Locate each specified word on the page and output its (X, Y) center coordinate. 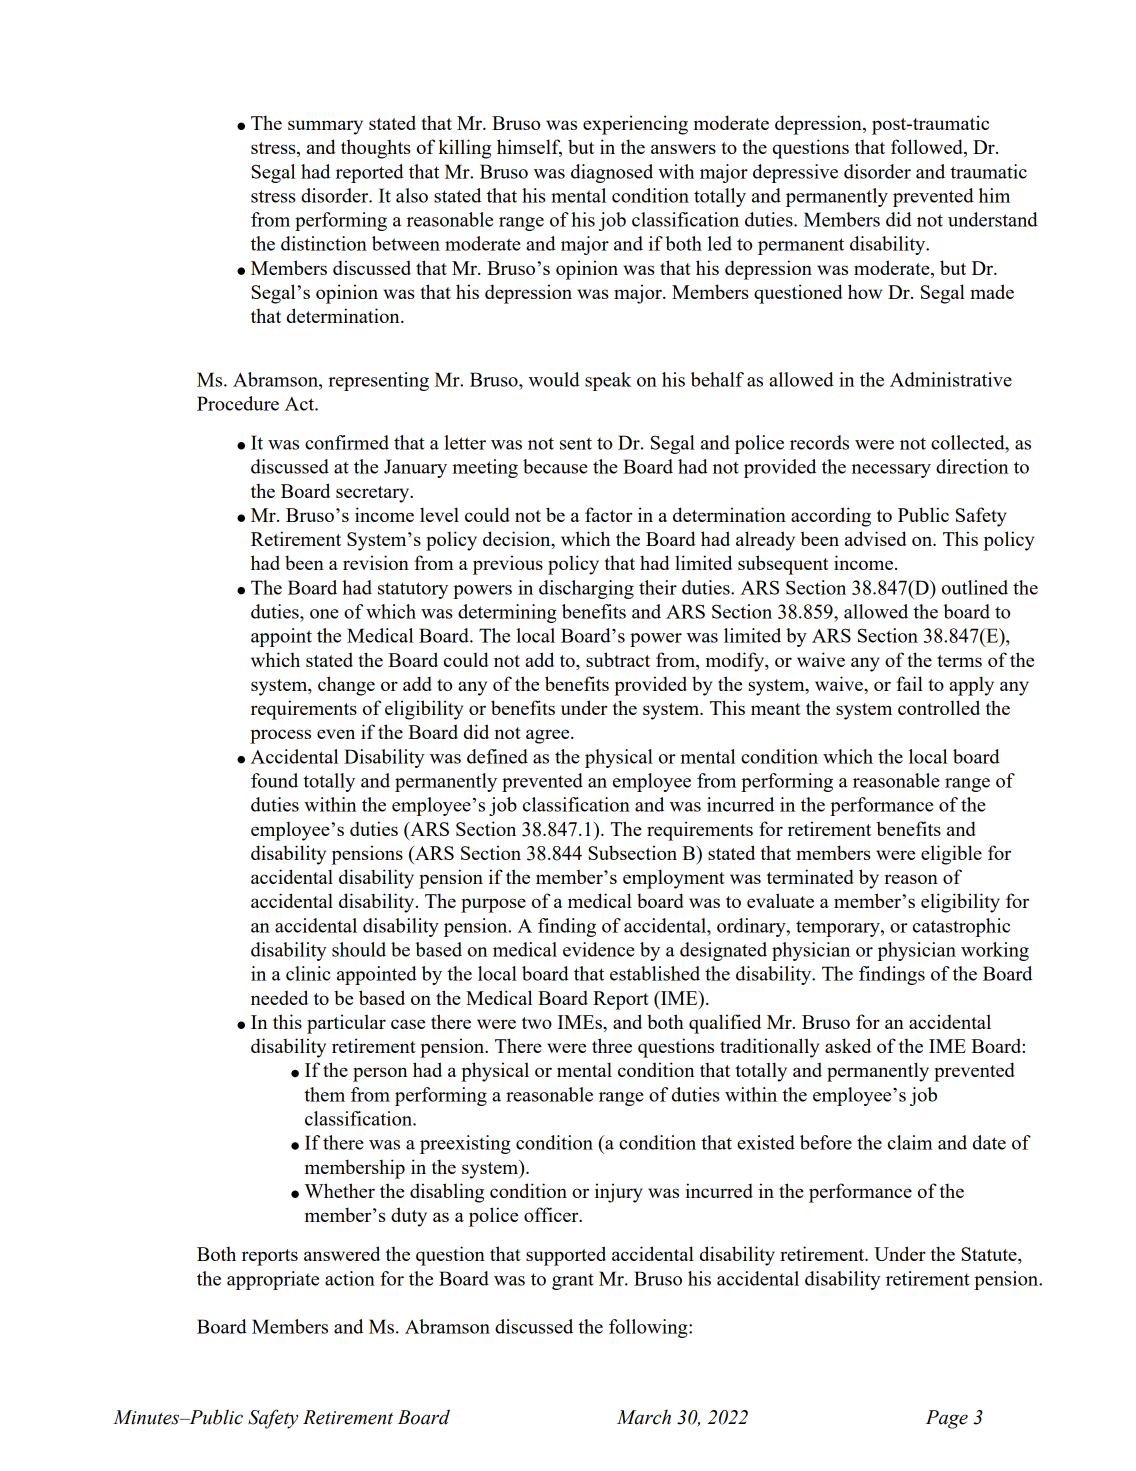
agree (549, 736)
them (324, 1094)
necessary (891, 471)
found (274, 780)
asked (848, 1045)
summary (325, 127)
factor (608, 514)
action (350, 1278)
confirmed (347, 442)
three (612, 1045)
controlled (939, 707)
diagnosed (612, 173)
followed (928, 148)
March (644, 1417)
